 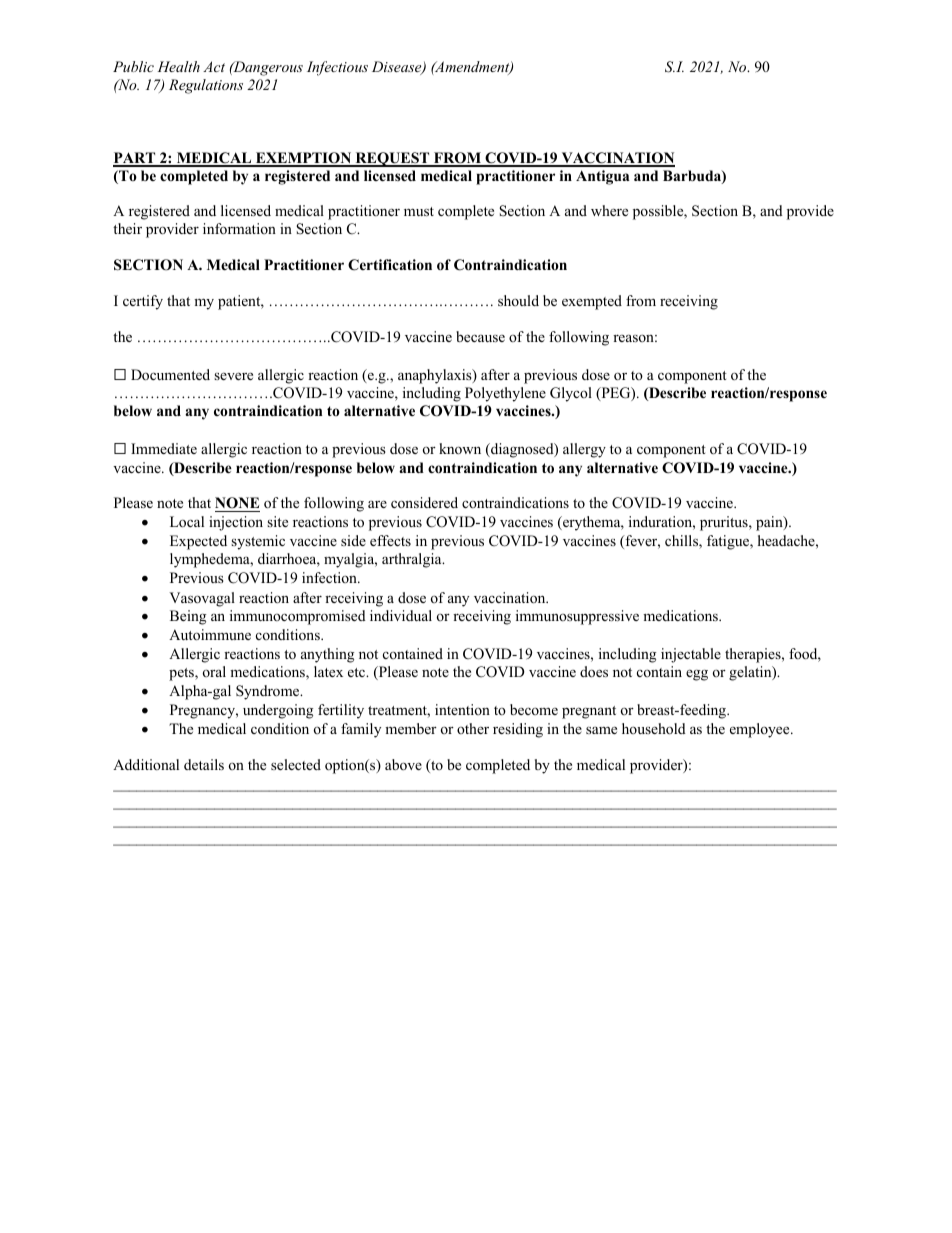 What do you see at coordinates (143, 302) in the document?
I see `certify` at bounding box center [143, 302].
